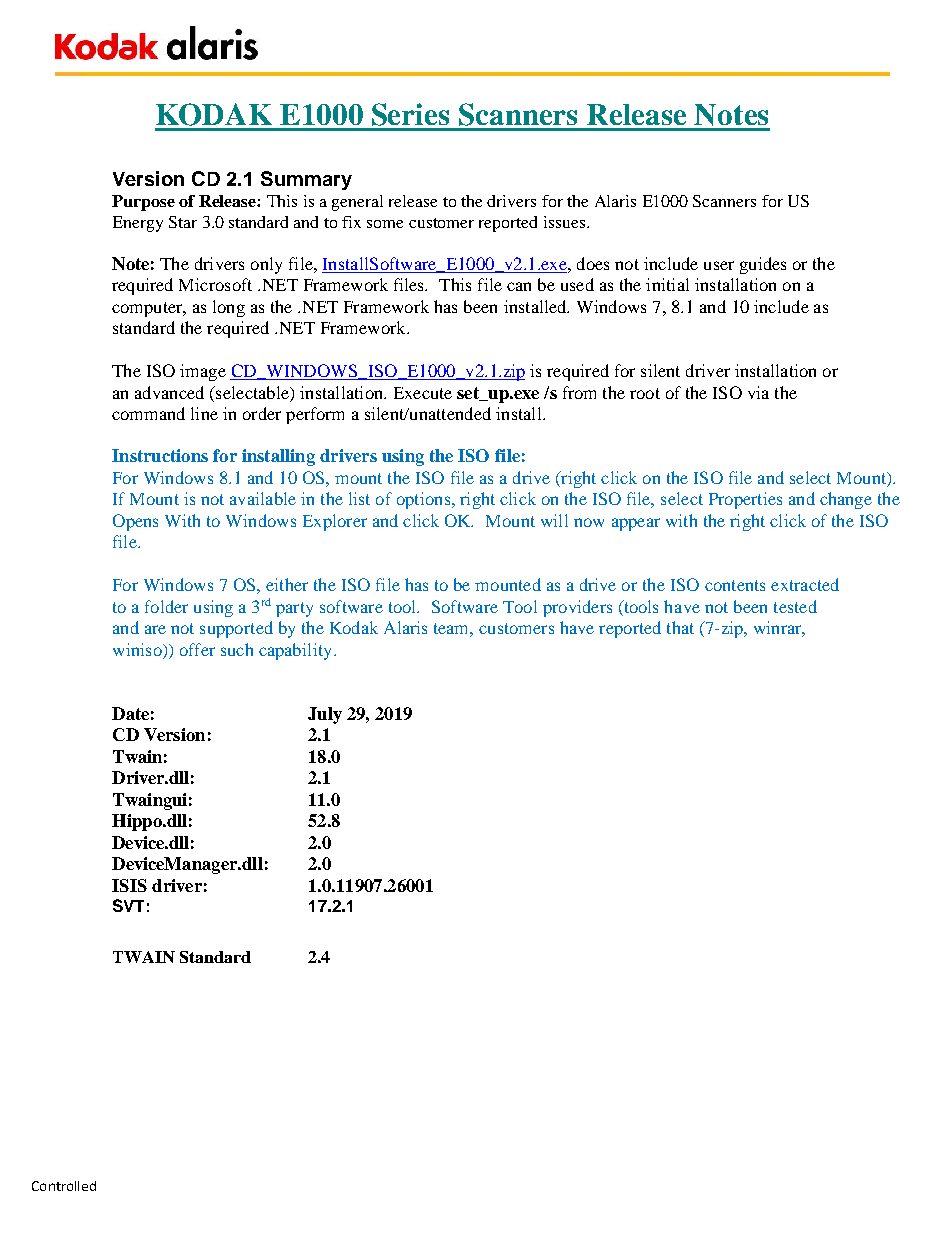  I want to click on such, so click(237, 649).
